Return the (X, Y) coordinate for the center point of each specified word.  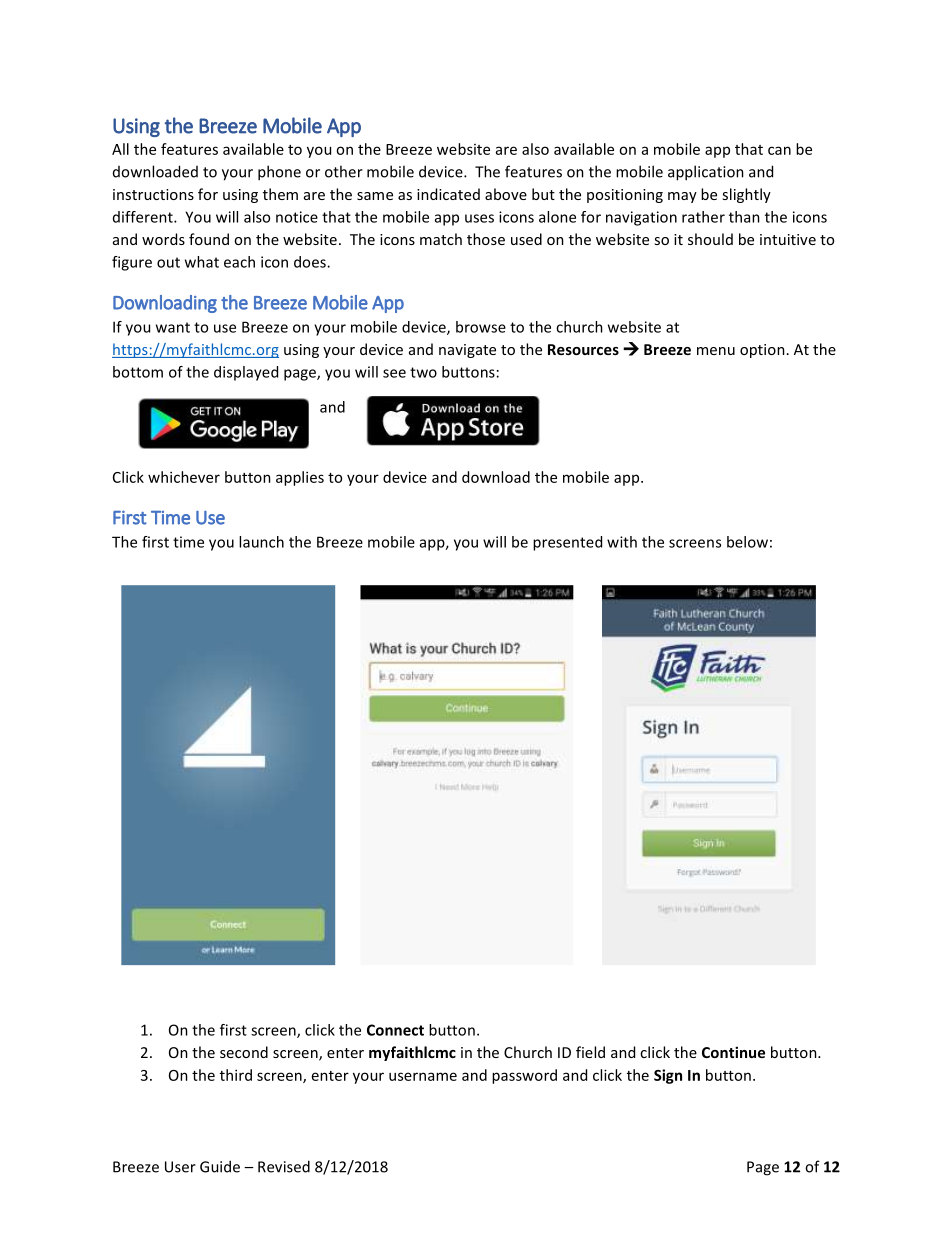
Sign (668, 1076)
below (747, 542)
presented (567, 543)
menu (716, 351)
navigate (467, 351)
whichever (184, 477)
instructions (153, 194)
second (244, 1052)
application (706, 173)
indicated (448, 194)
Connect (395, 1030)
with (622, 542)
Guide (220, 1166)
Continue (733, 1052)
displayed (246, 373)
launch (261, 542)
